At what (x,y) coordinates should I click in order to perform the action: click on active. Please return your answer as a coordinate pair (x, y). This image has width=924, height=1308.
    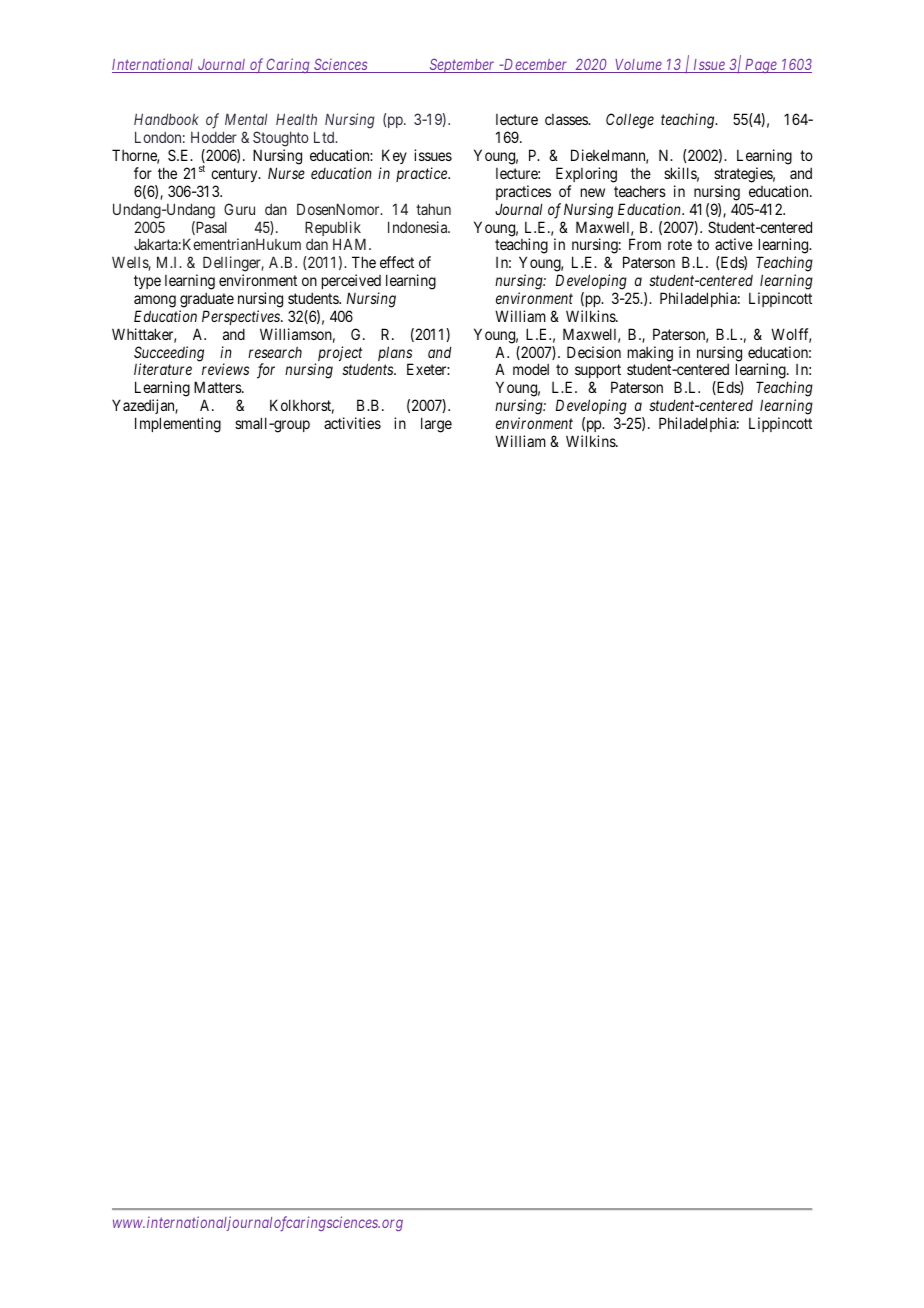
    Looking at the image, I should click on (734, 244).
